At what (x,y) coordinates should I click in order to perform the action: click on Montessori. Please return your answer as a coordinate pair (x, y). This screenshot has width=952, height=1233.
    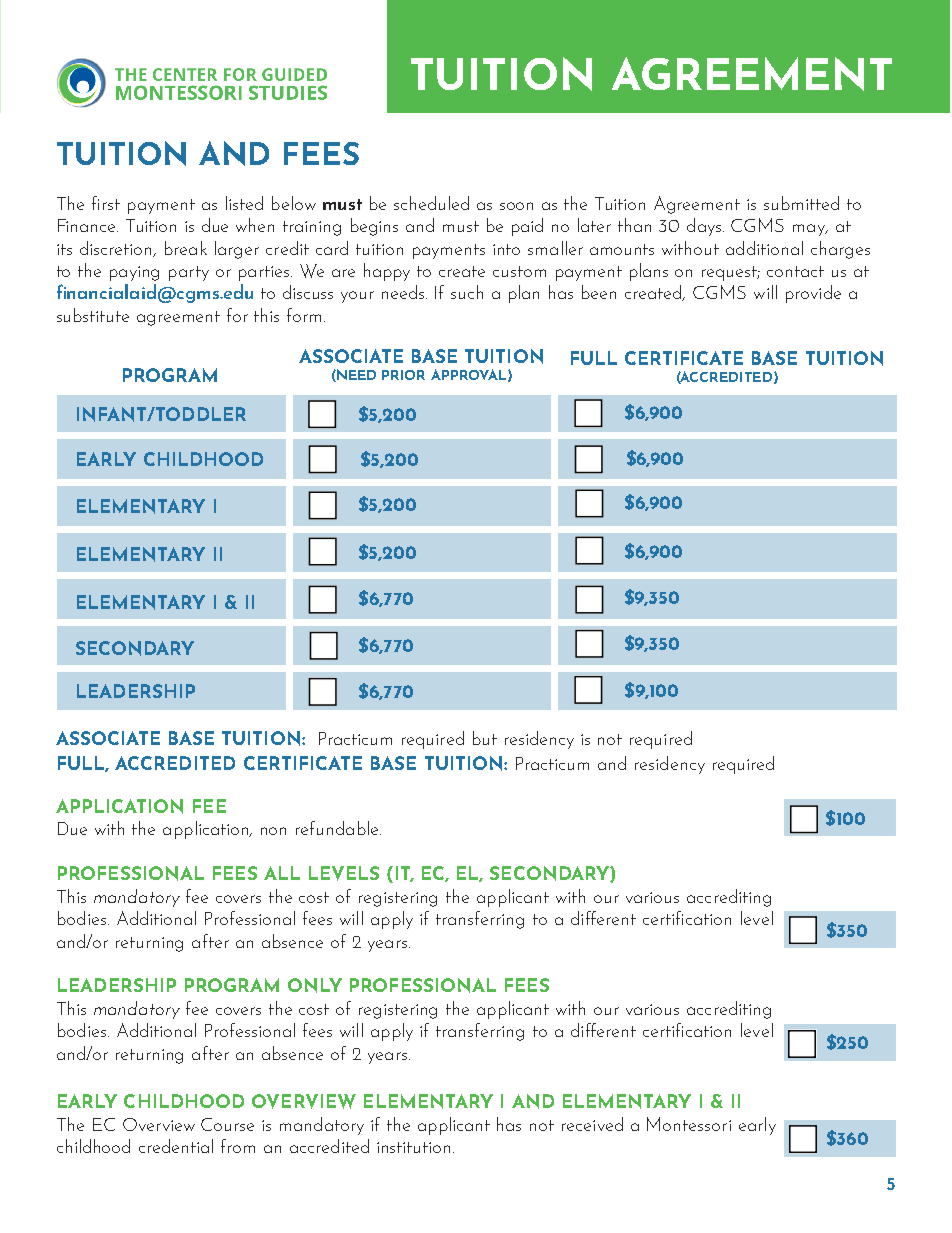
    Looking at the image, I should click on (689, 1124).
